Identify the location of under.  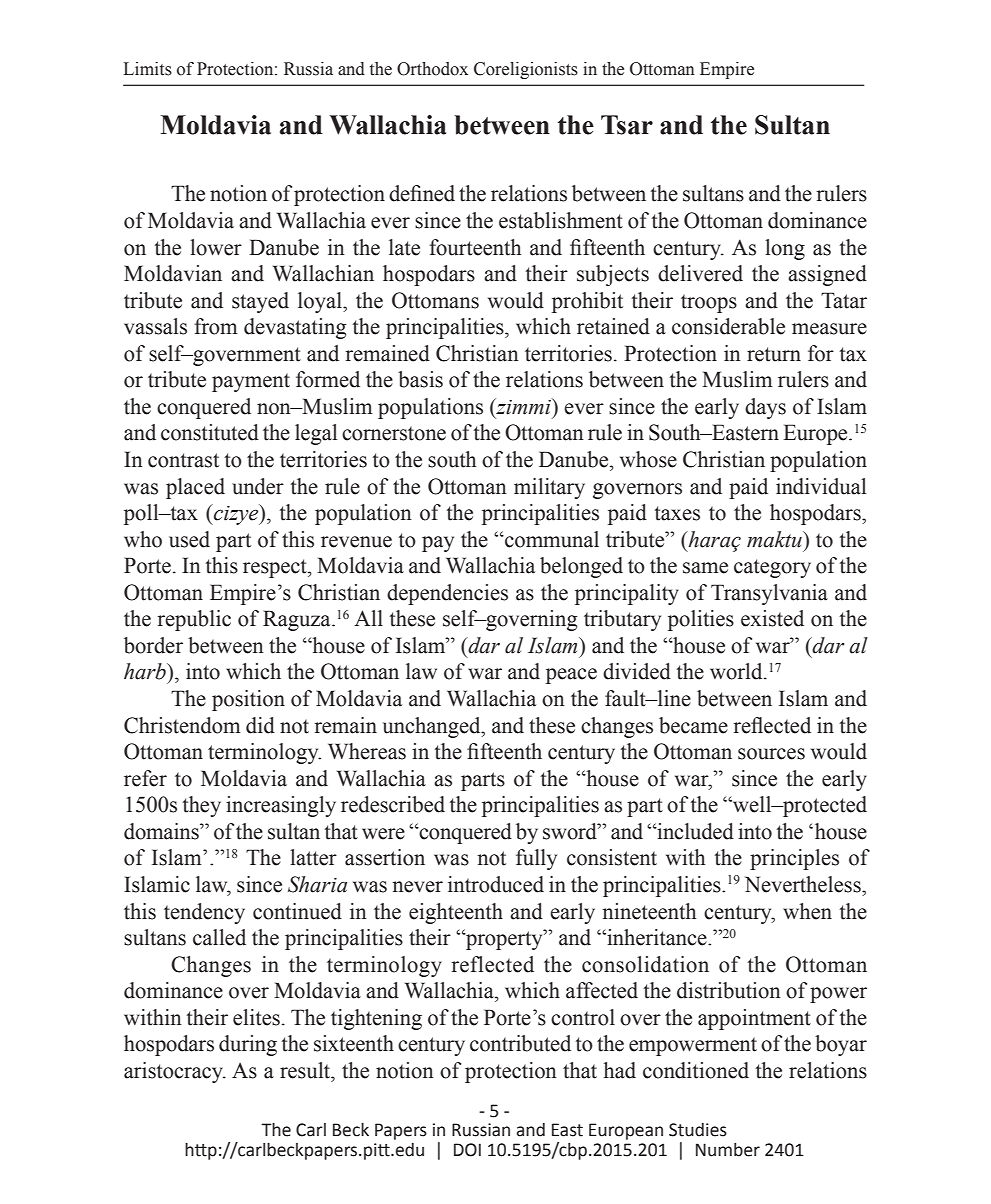
(258, 486).
